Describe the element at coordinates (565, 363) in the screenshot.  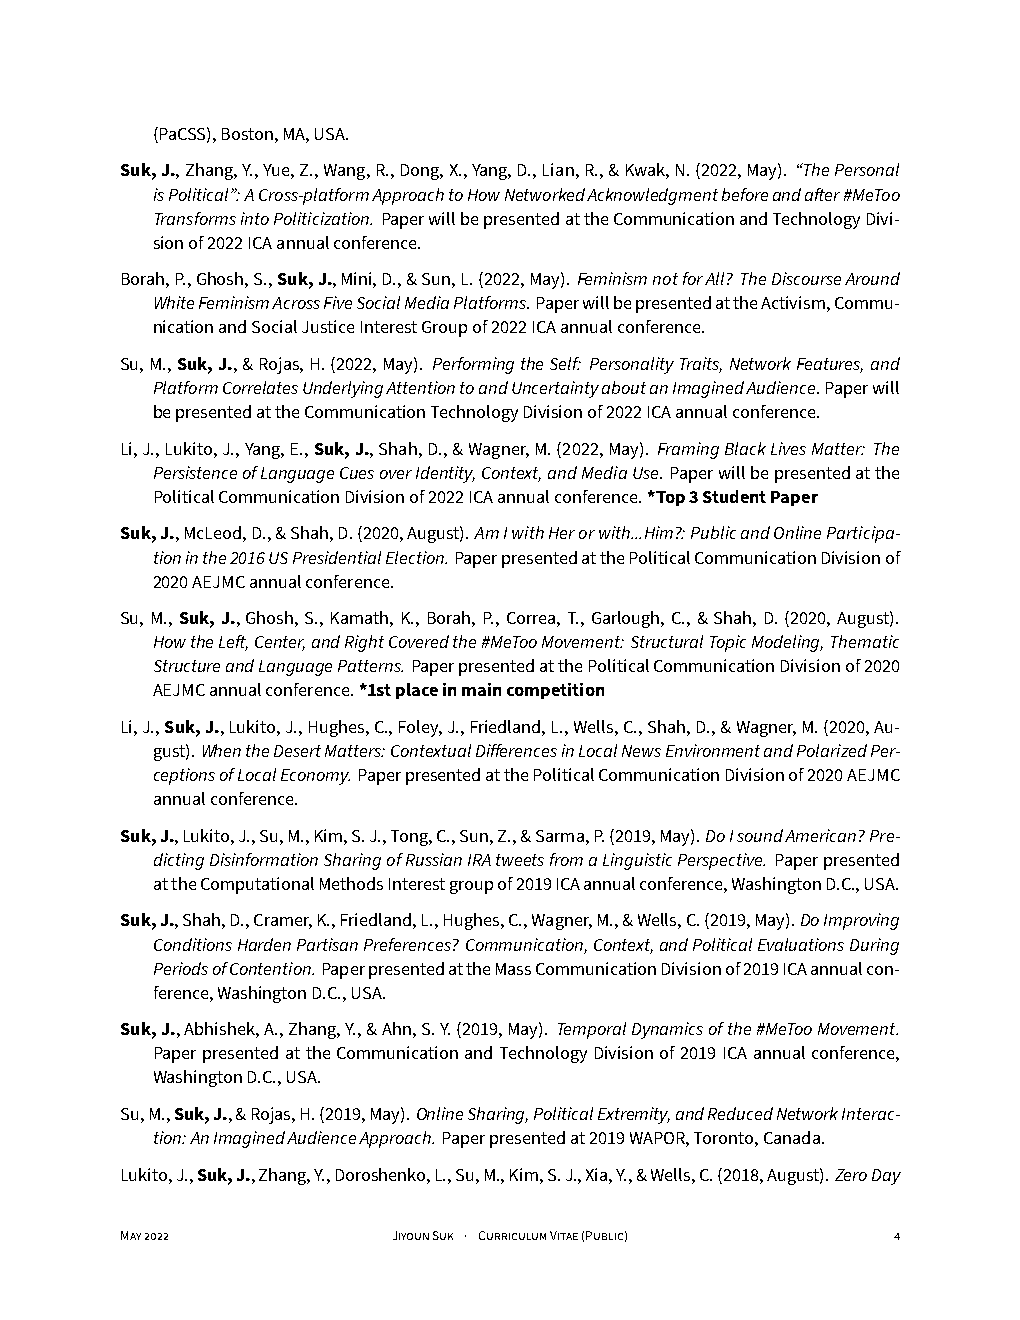
I see `Self` at that location.
